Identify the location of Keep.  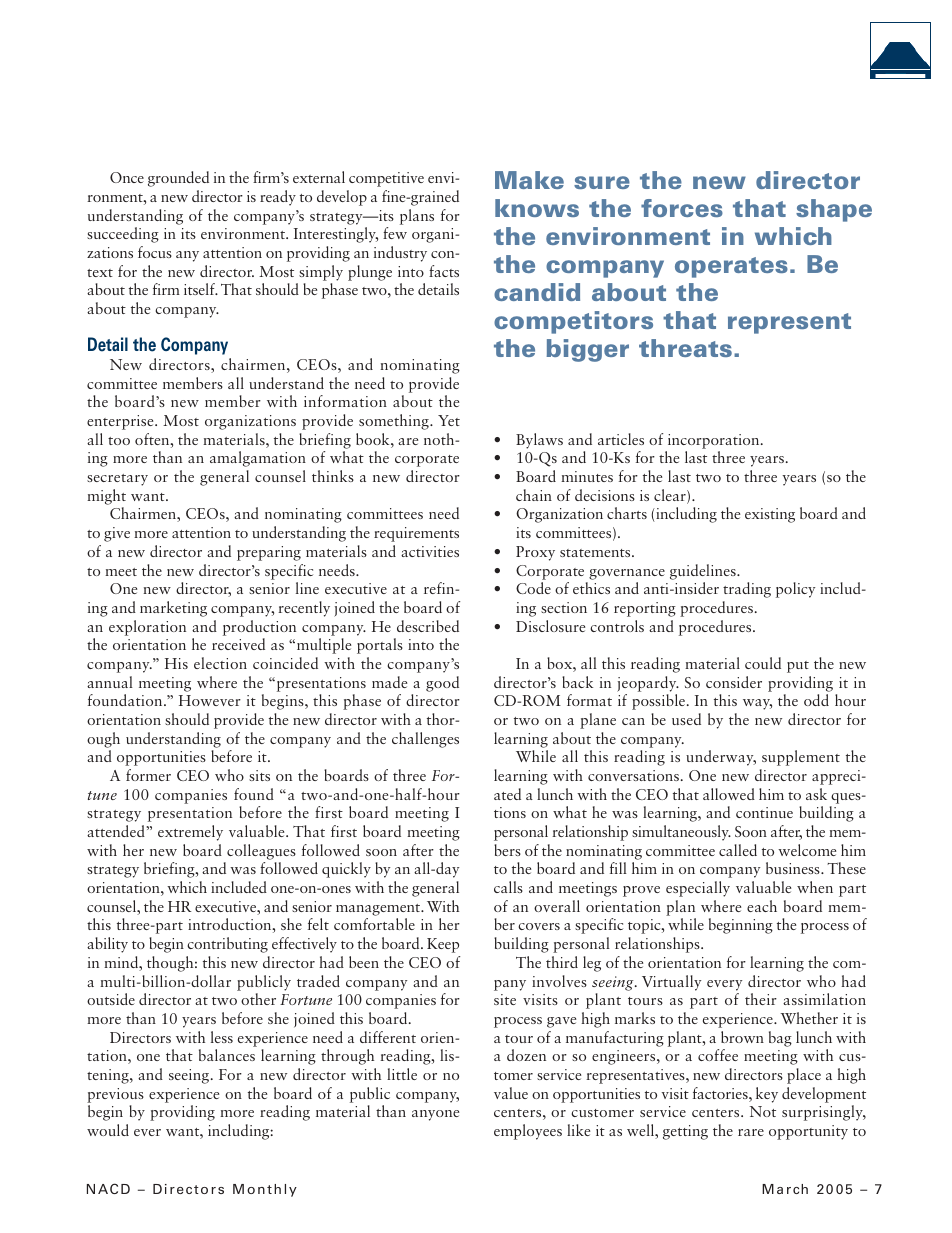
(443, 945).
